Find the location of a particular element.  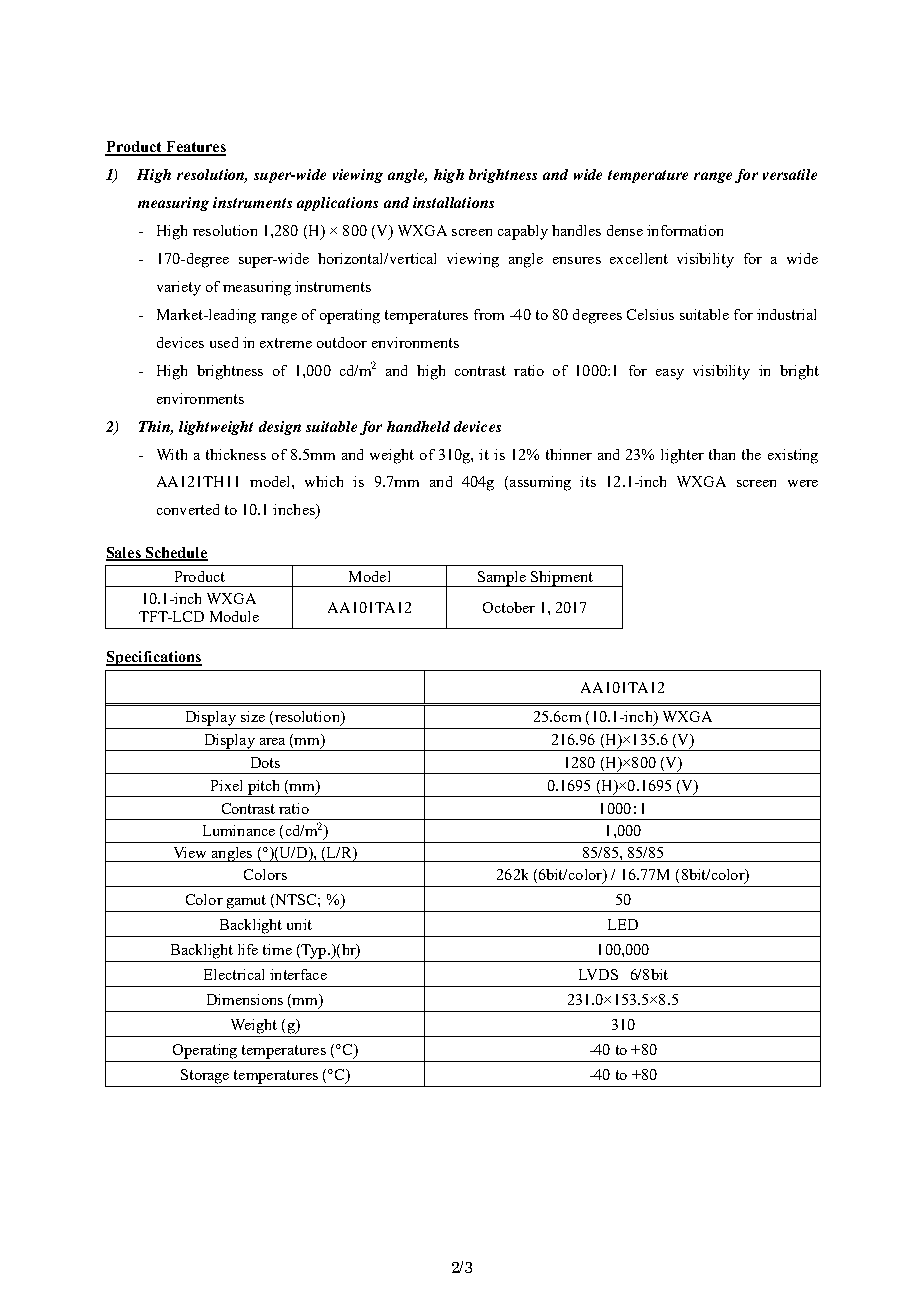

installations is located at coordinates (453, 202).
